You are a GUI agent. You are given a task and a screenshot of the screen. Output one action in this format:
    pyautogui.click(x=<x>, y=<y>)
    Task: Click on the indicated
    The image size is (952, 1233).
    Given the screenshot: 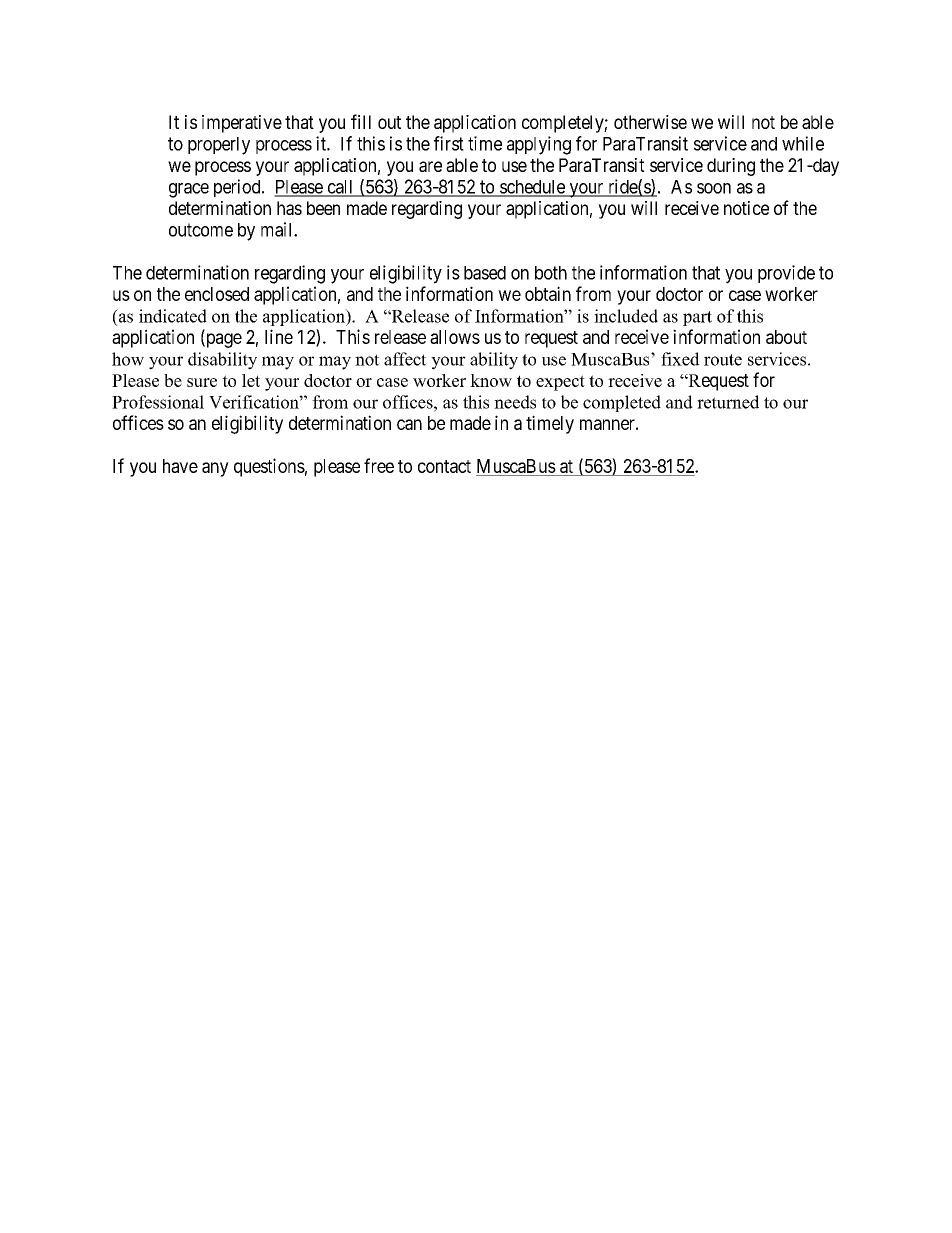 What is the action you would take?
    pyautogui.click(x=173, y=316)
